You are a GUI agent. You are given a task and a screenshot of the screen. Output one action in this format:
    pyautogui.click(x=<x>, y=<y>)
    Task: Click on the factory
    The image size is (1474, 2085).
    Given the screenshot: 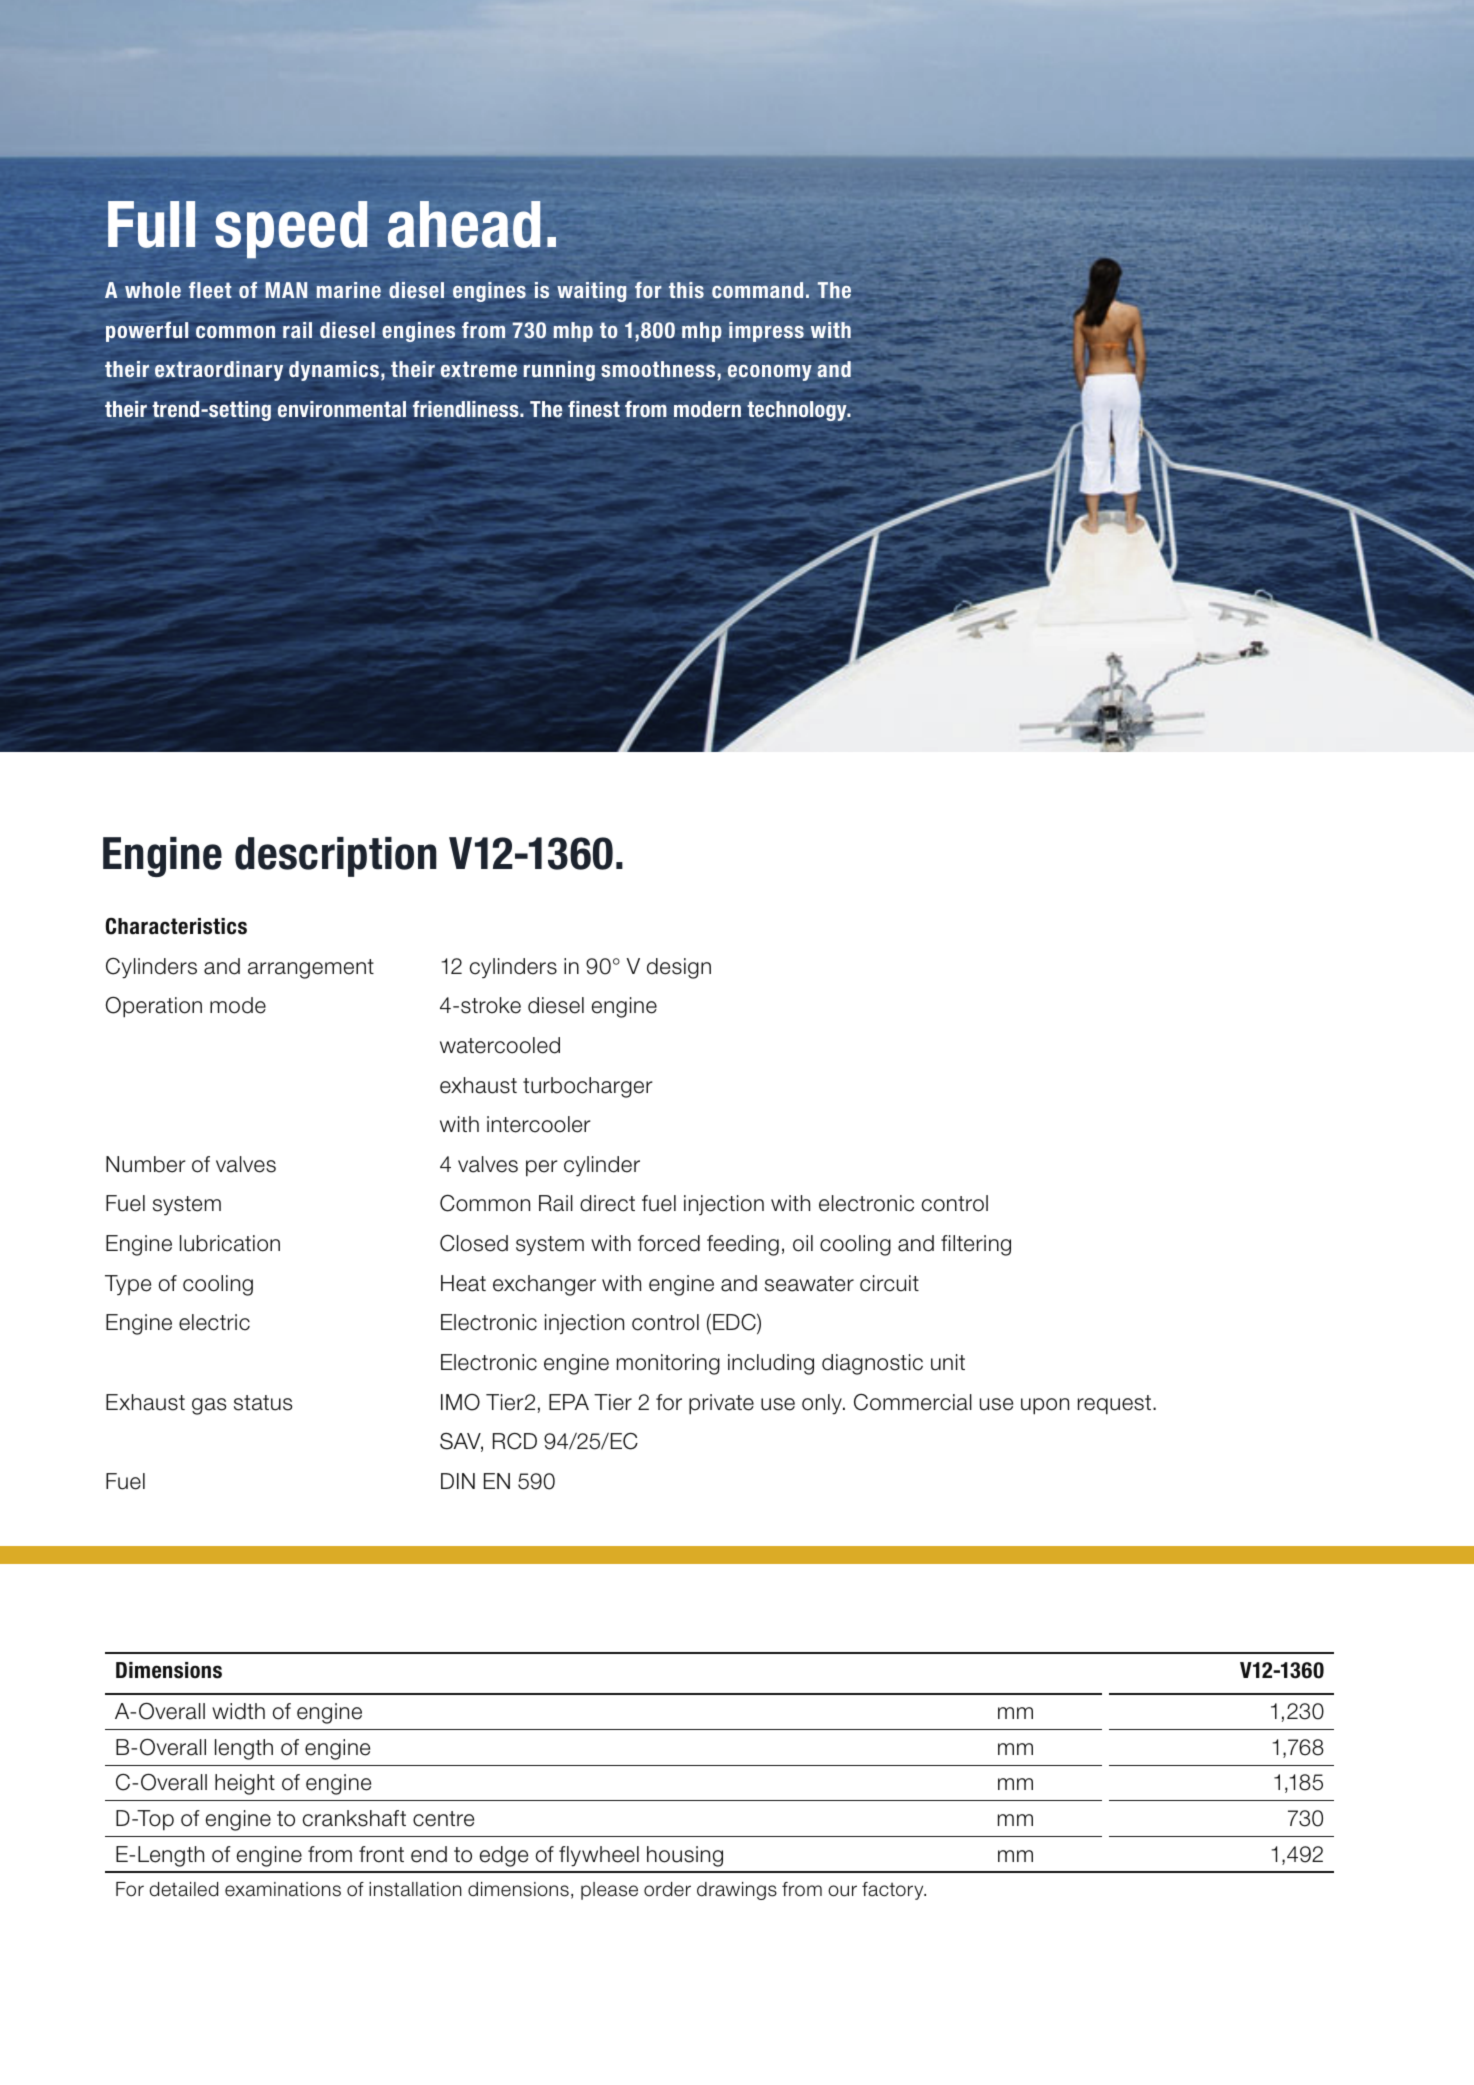 What is the action you would take?
    pyautogui.click(x=894, y=1891)
